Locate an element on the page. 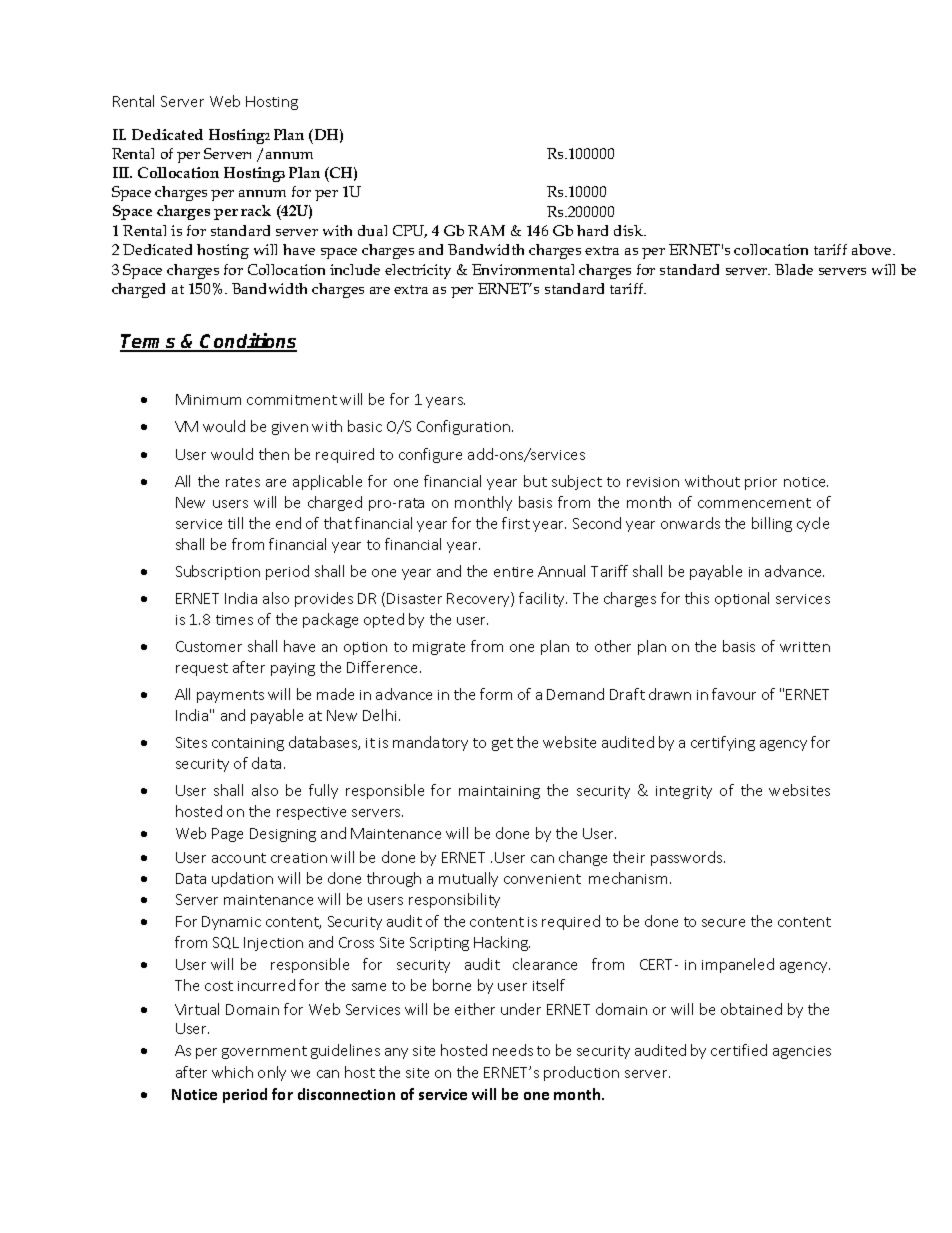 This page has width=952, height=1233. mutually is located at coordinates (468, 879).
